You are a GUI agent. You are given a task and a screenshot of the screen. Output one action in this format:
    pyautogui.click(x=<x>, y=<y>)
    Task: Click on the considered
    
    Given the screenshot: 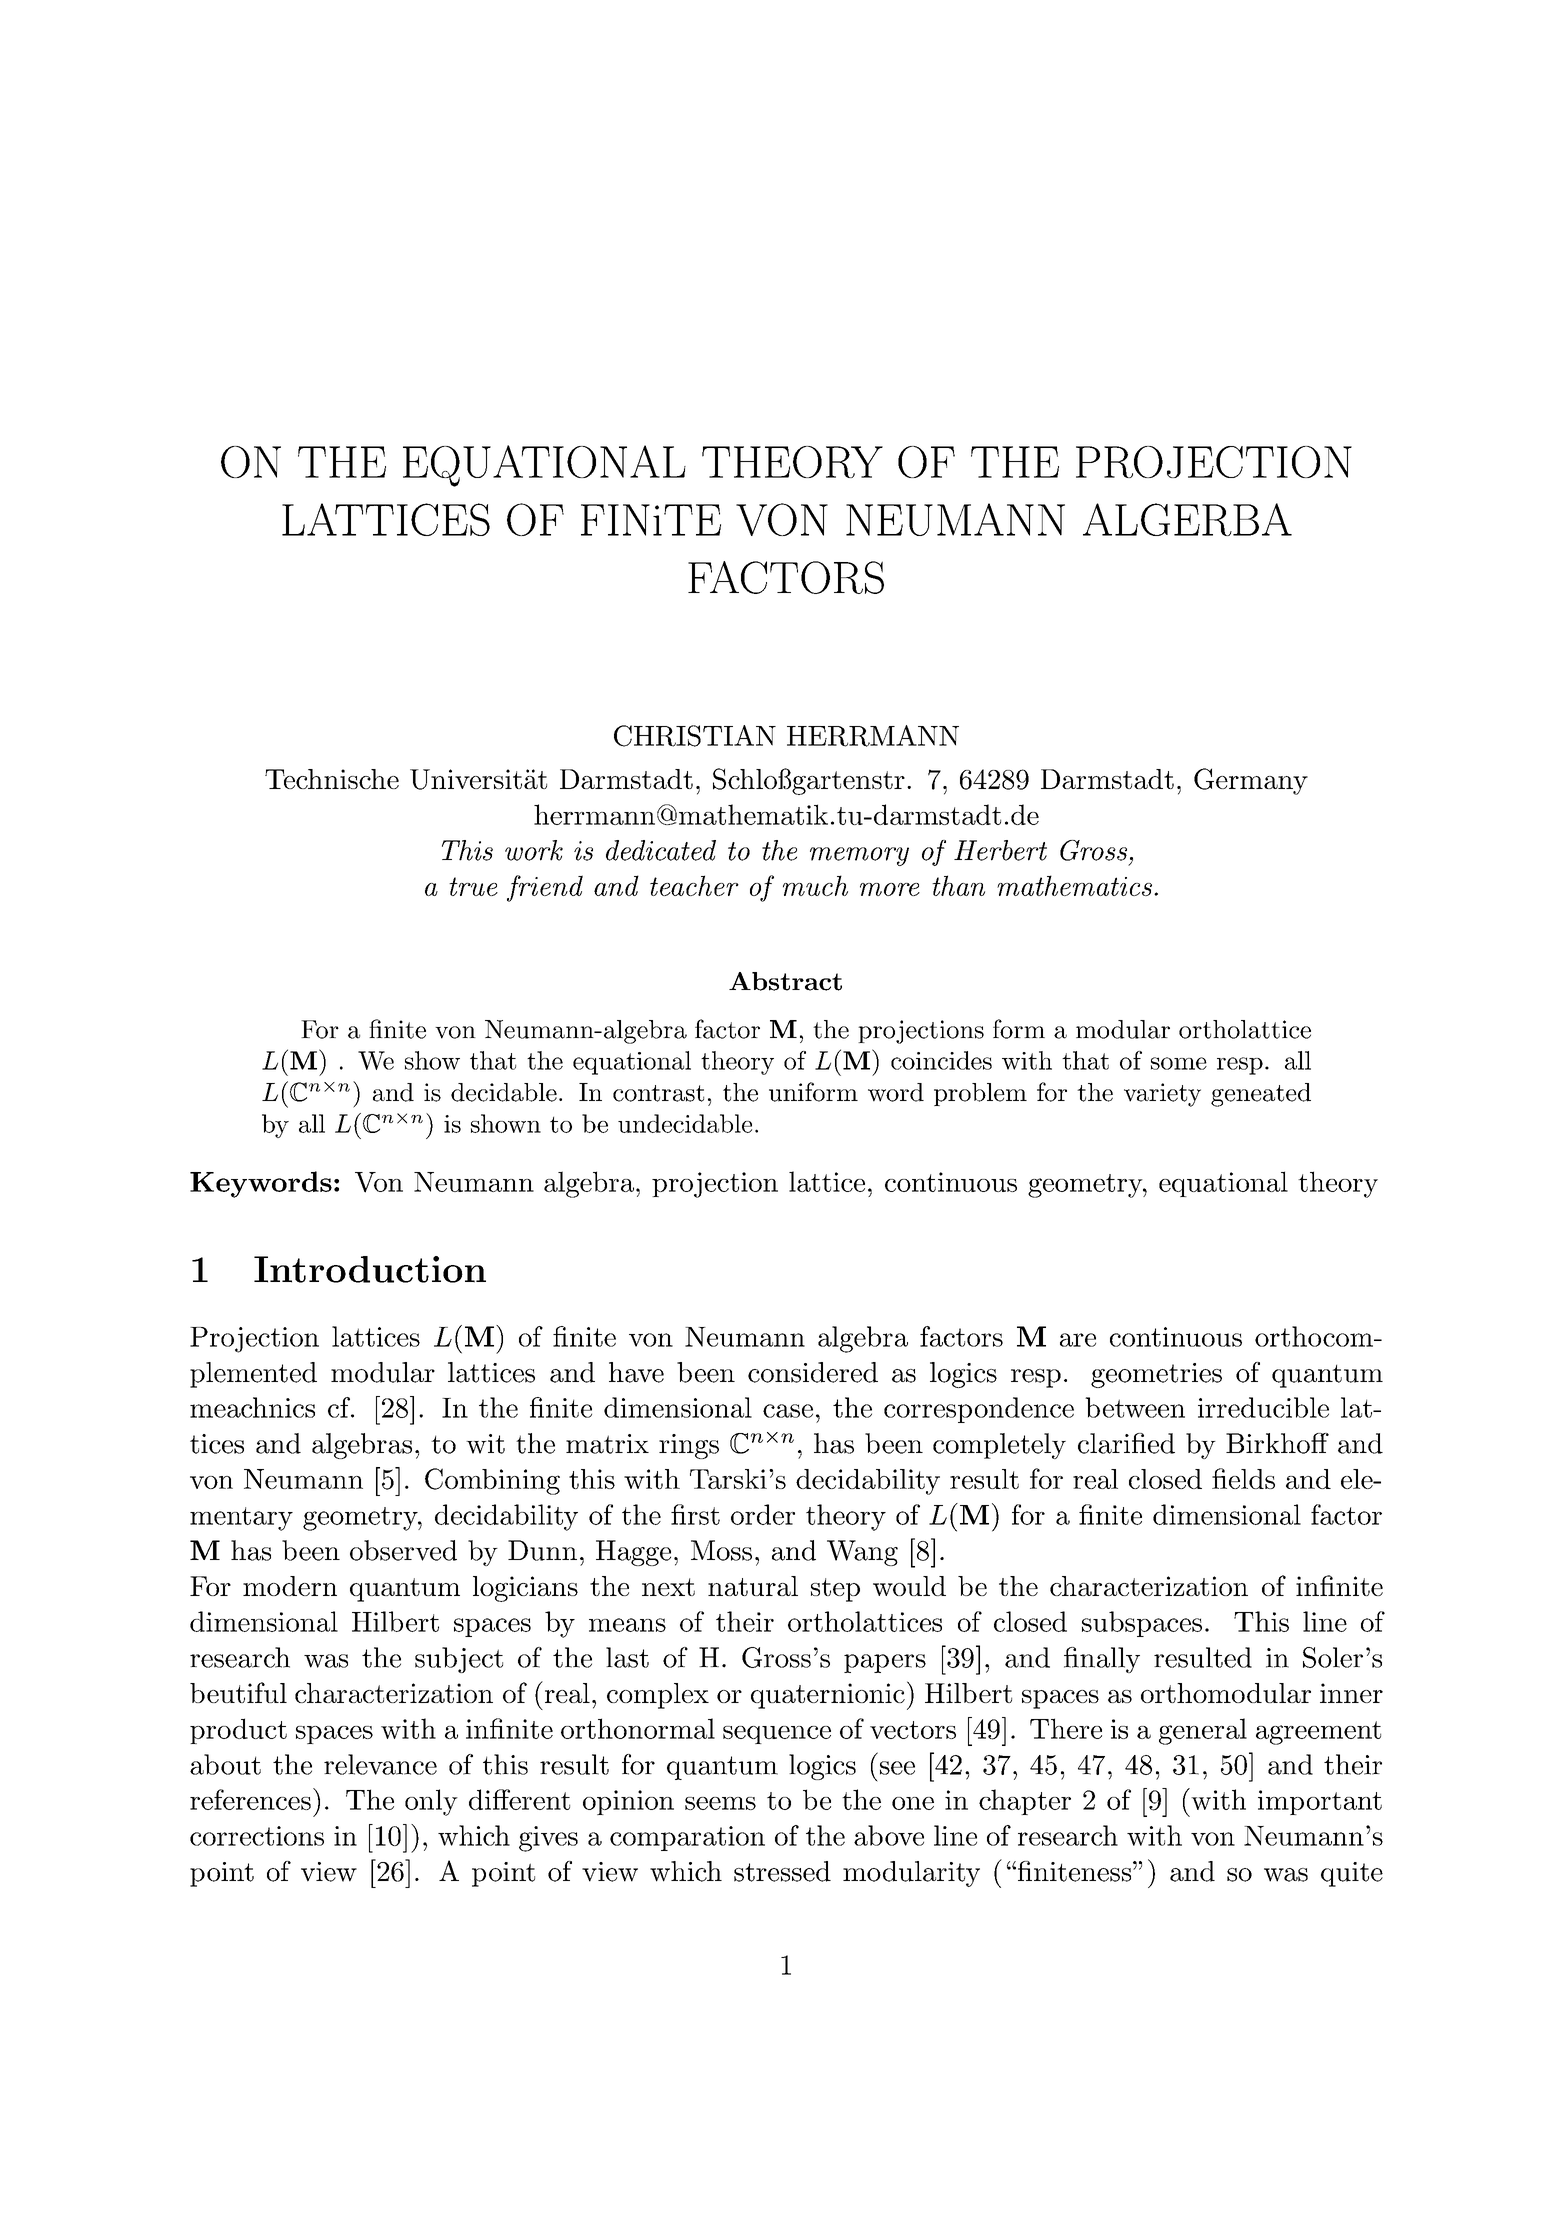 What is the action you would take?
    pyautogui.click(x=813, y=1372)
